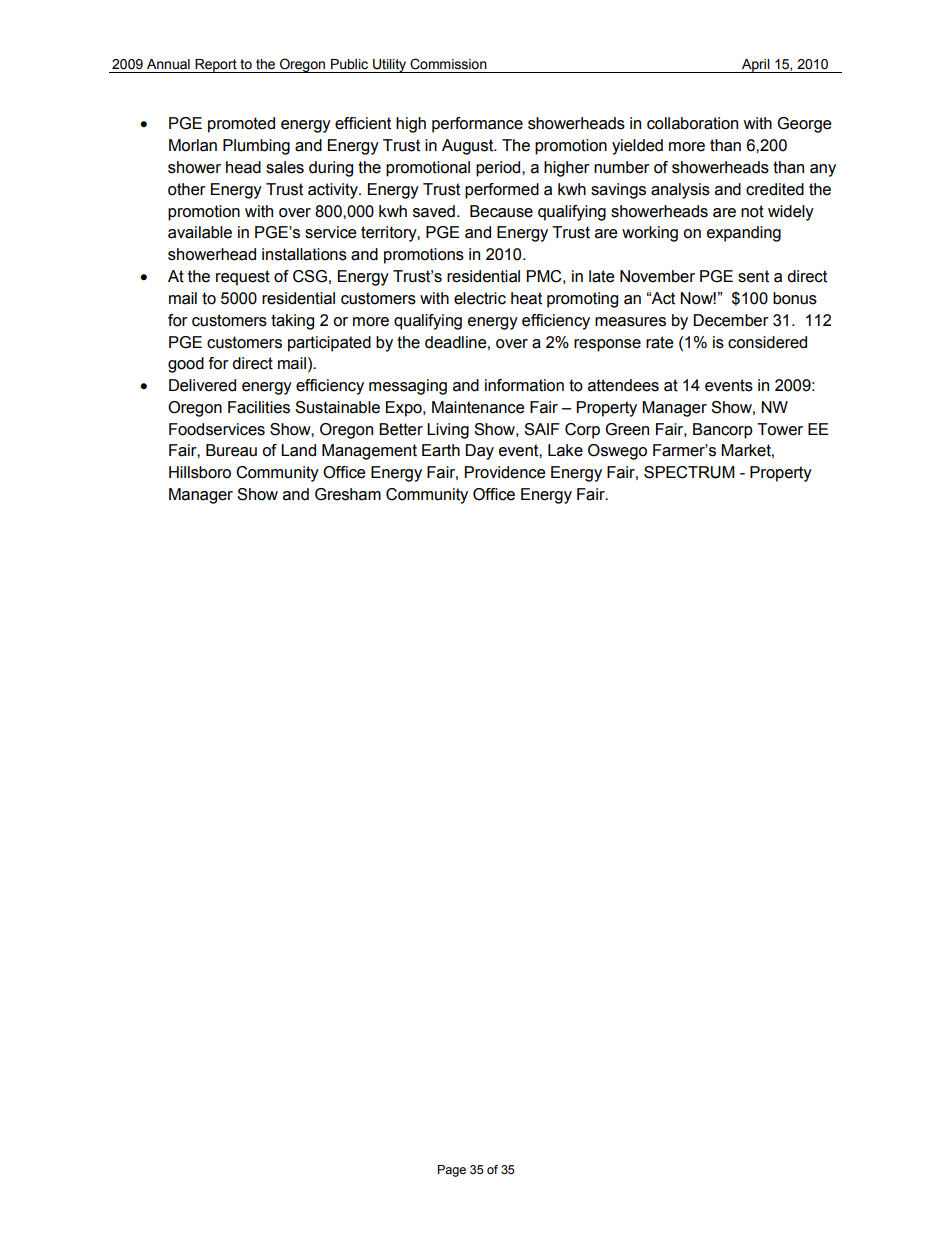  What do you see at coordinates (452, 1171) in the document?
I see `Page` at bounding box center [452, 1171].
